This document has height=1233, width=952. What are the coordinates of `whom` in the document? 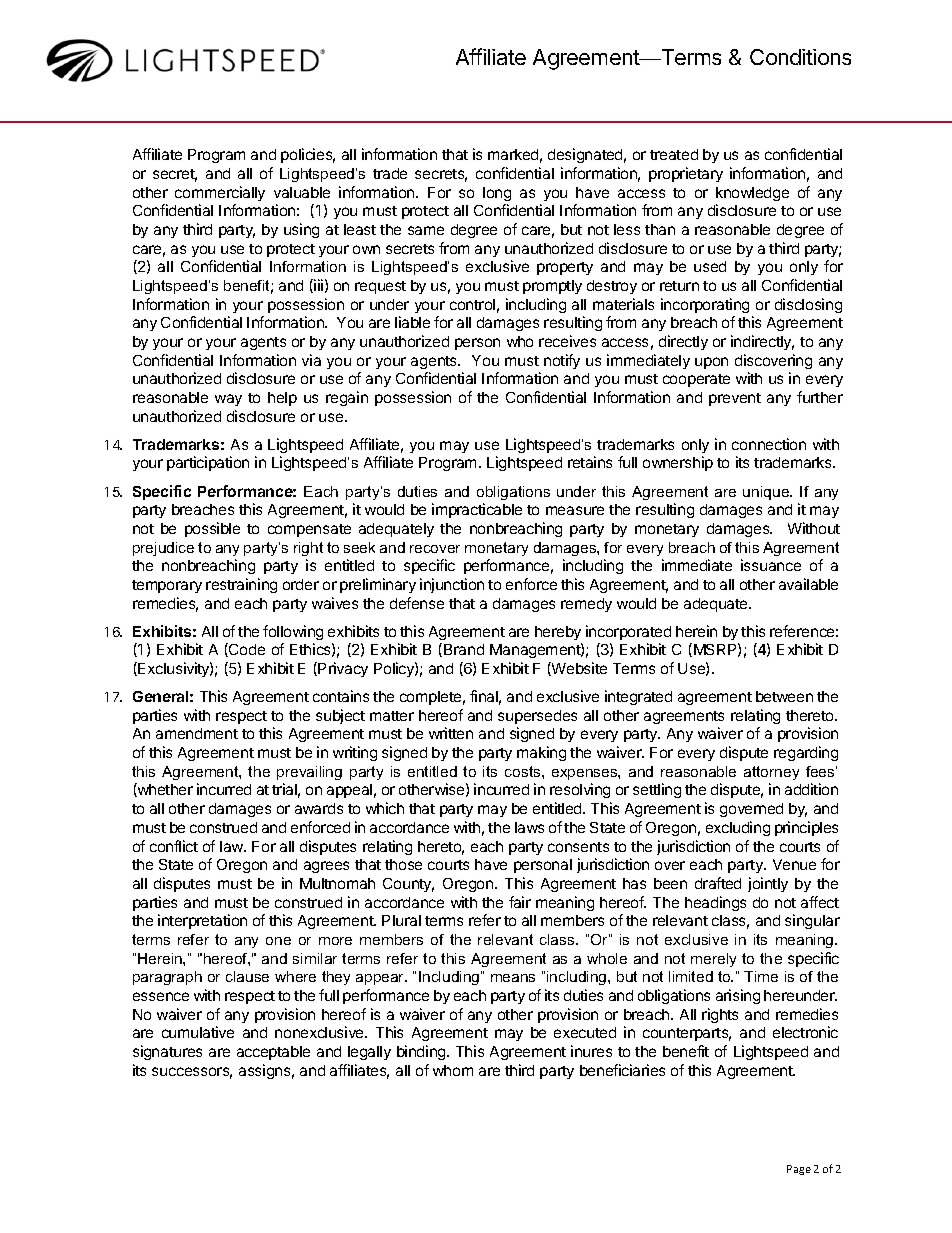 It's located at (453, 1070).
